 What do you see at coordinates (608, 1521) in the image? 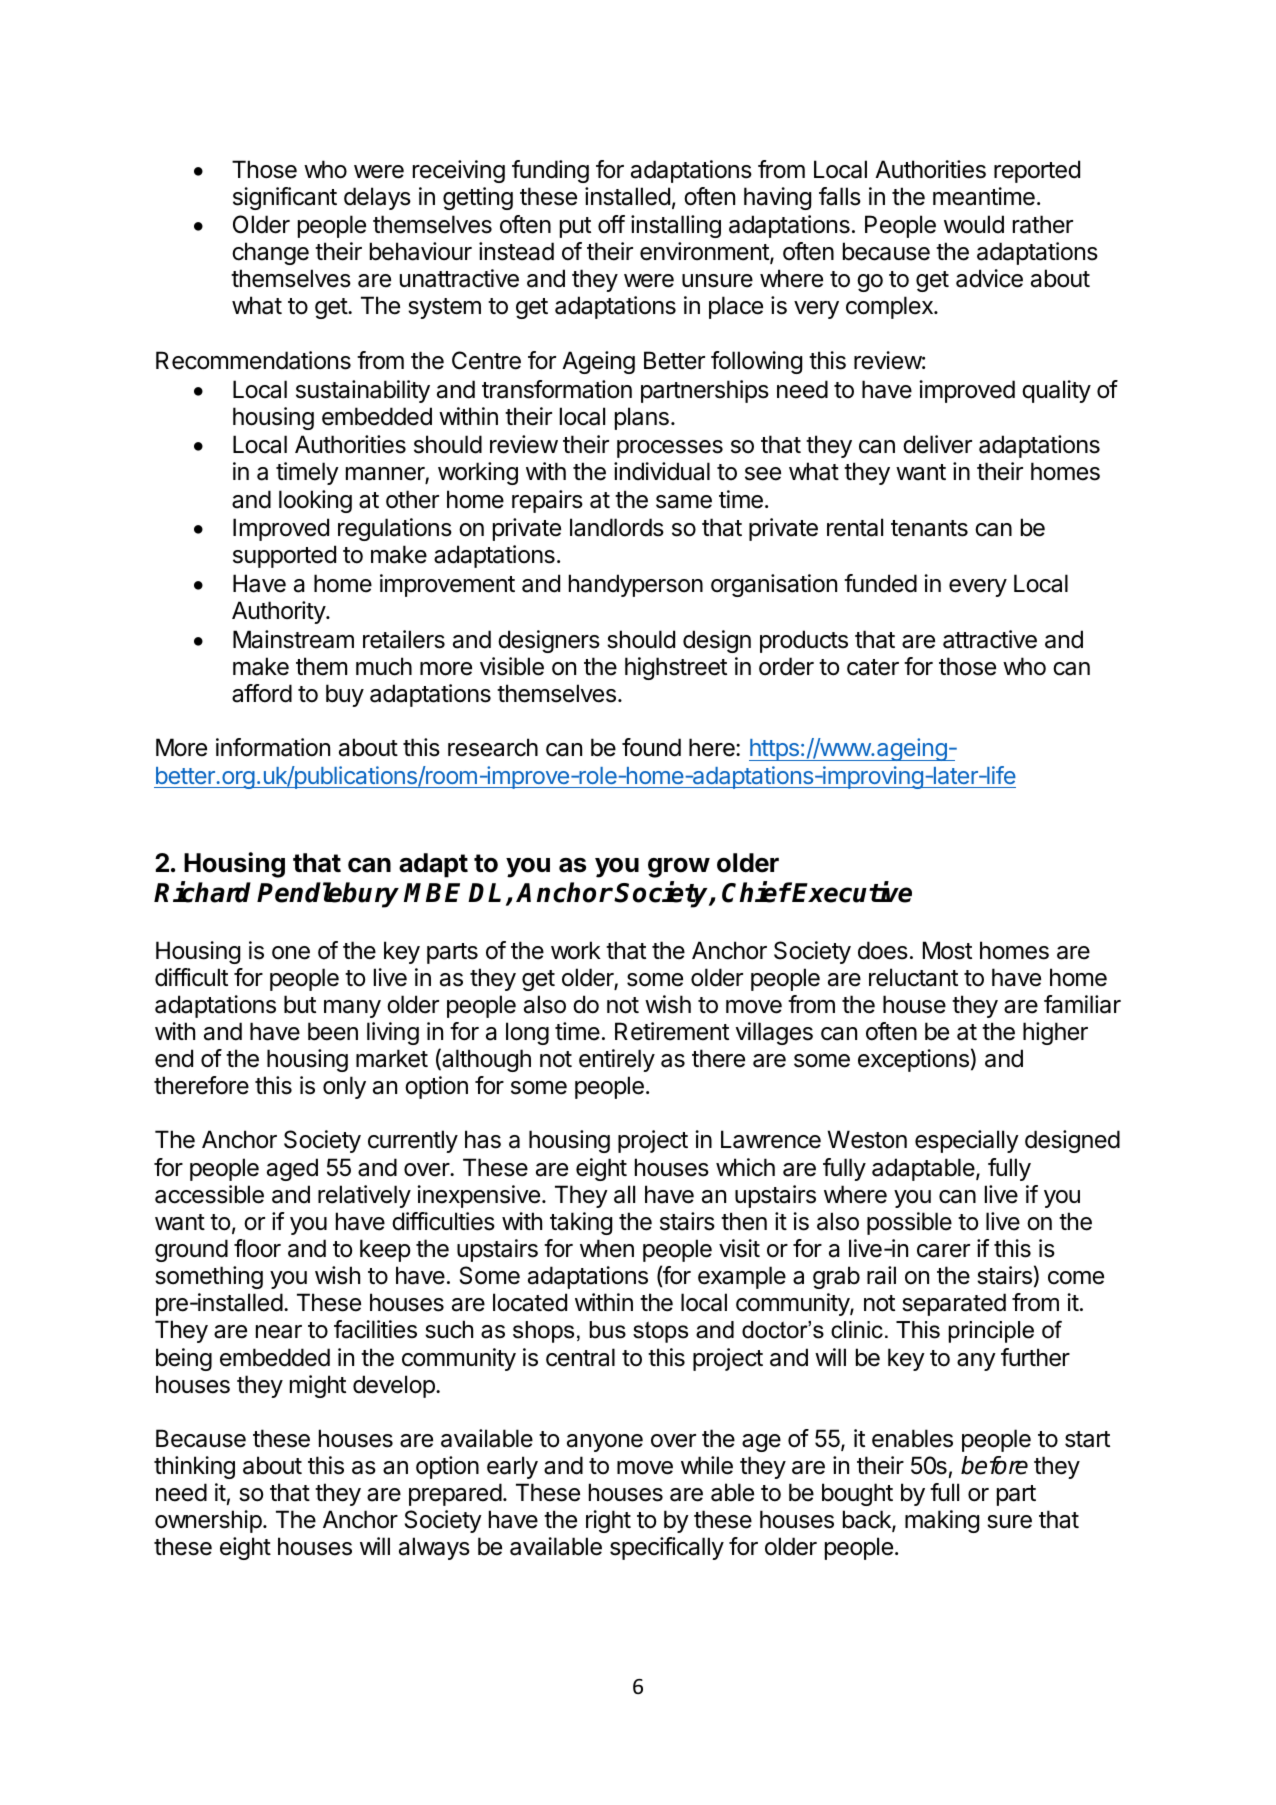
I see `right` at bounding box center [608, 1521].
